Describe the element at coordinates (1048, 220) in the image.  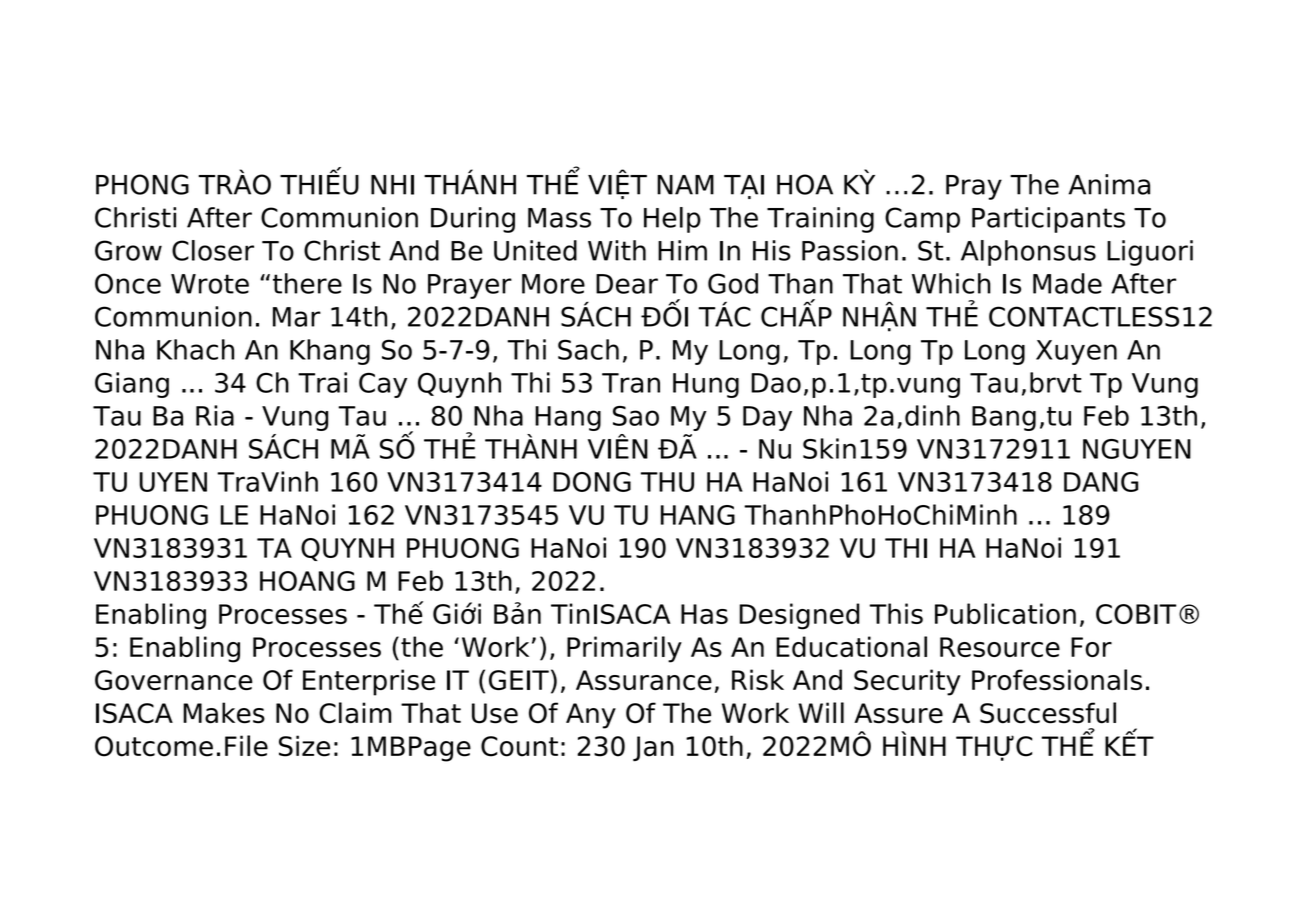
I see `Participants` at that location.
